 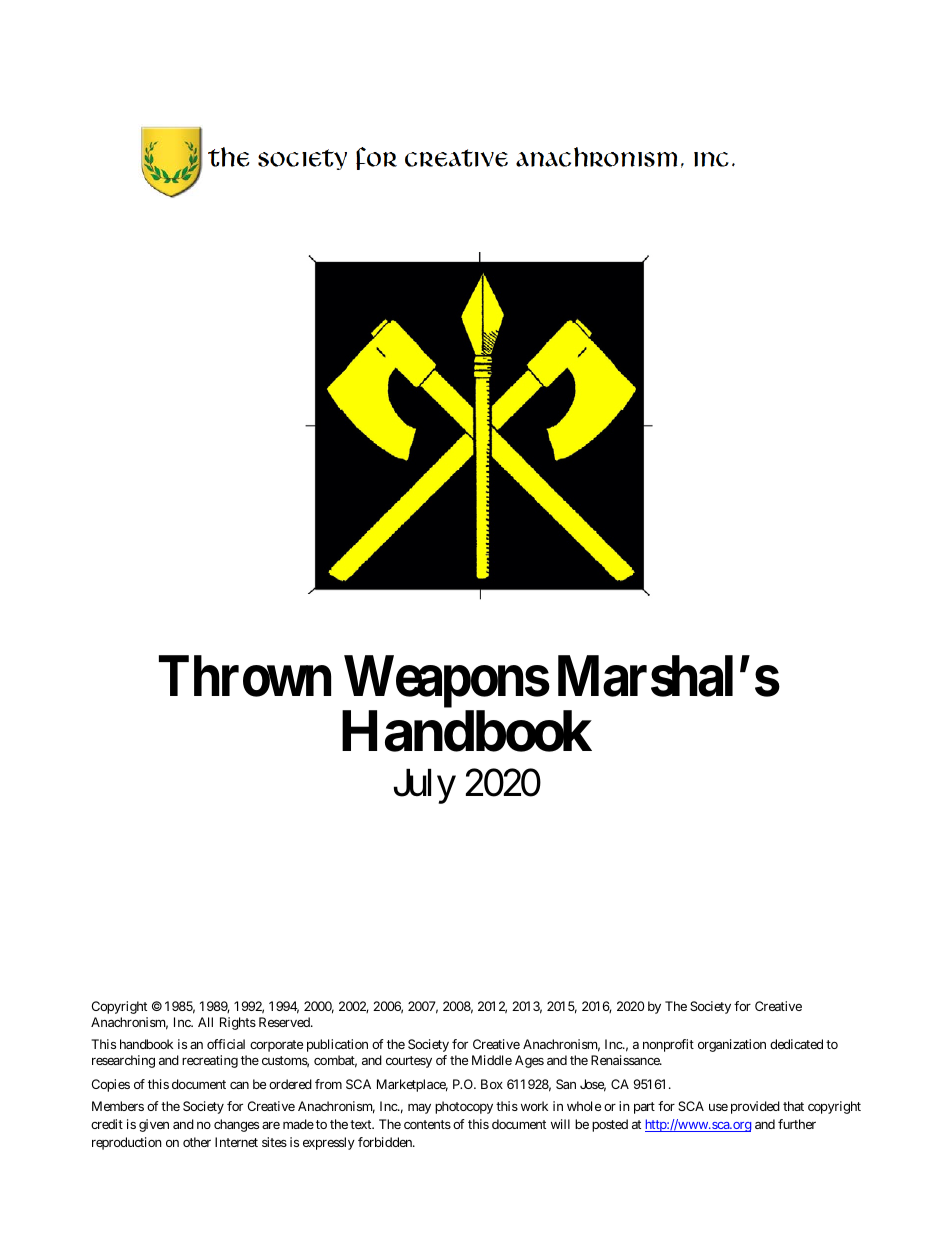 What do you see at coordinates (718, 1107) in the screenshot?
I see `use` at bounding box center [718, 1107].
